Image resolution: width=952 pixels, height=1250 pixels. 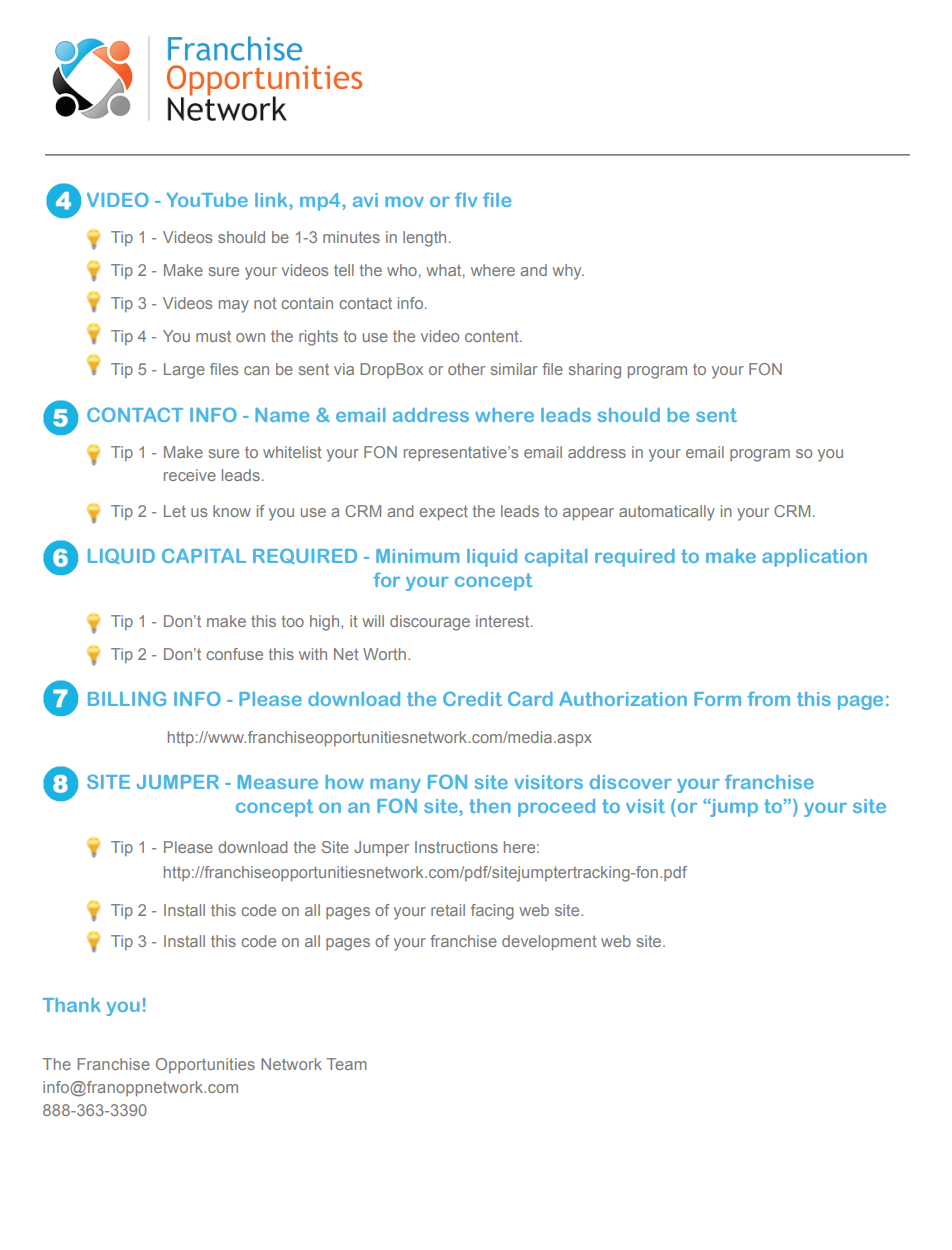 What do you see at coordinates (549, 943) in the document?
I see `development` at bounding box center [549, 943].
